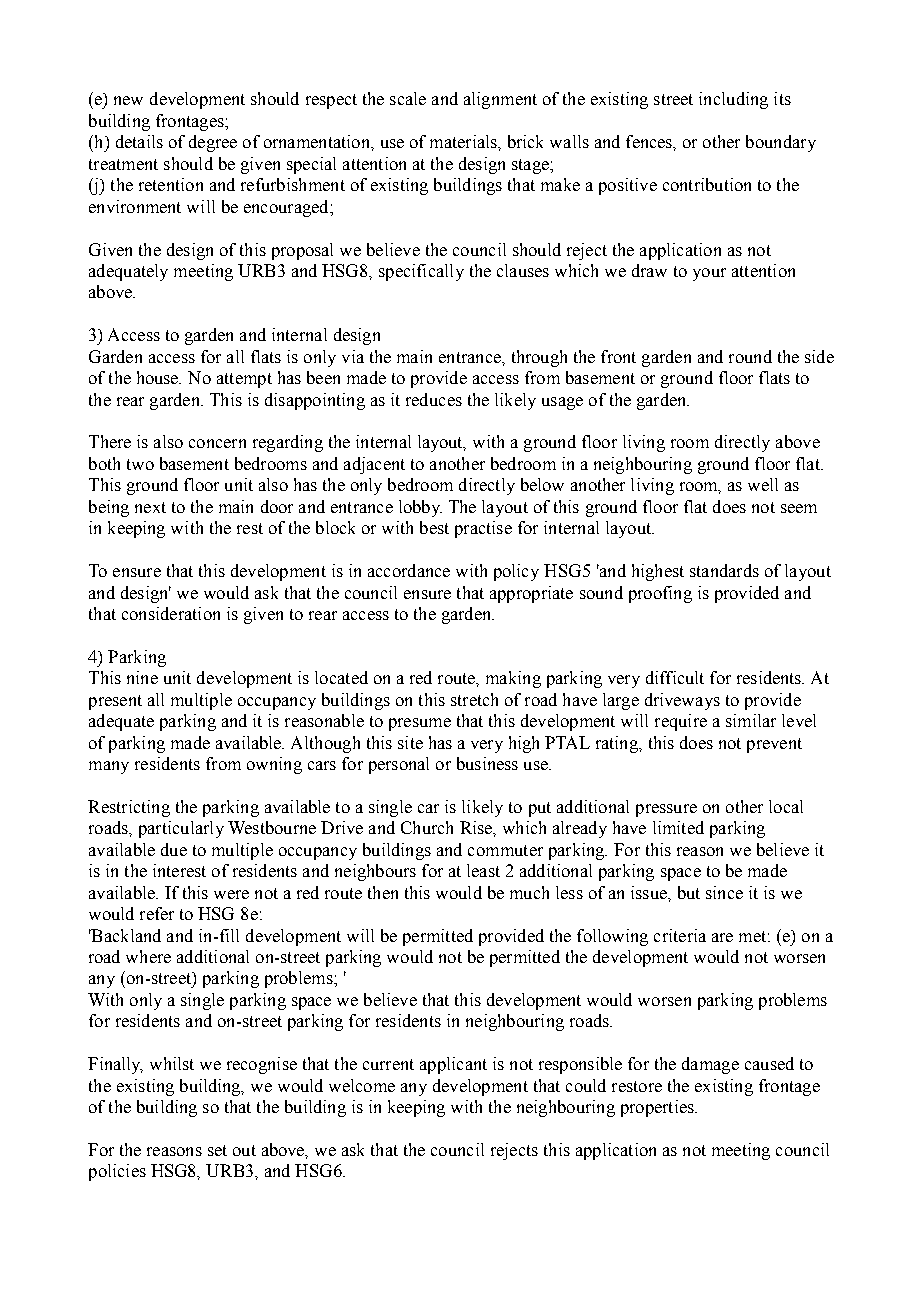 The height and width of the screenshot is (1308, 924). Describe the element at coordinates (678, 827) in the screenshot. I see `limited` at that location.
